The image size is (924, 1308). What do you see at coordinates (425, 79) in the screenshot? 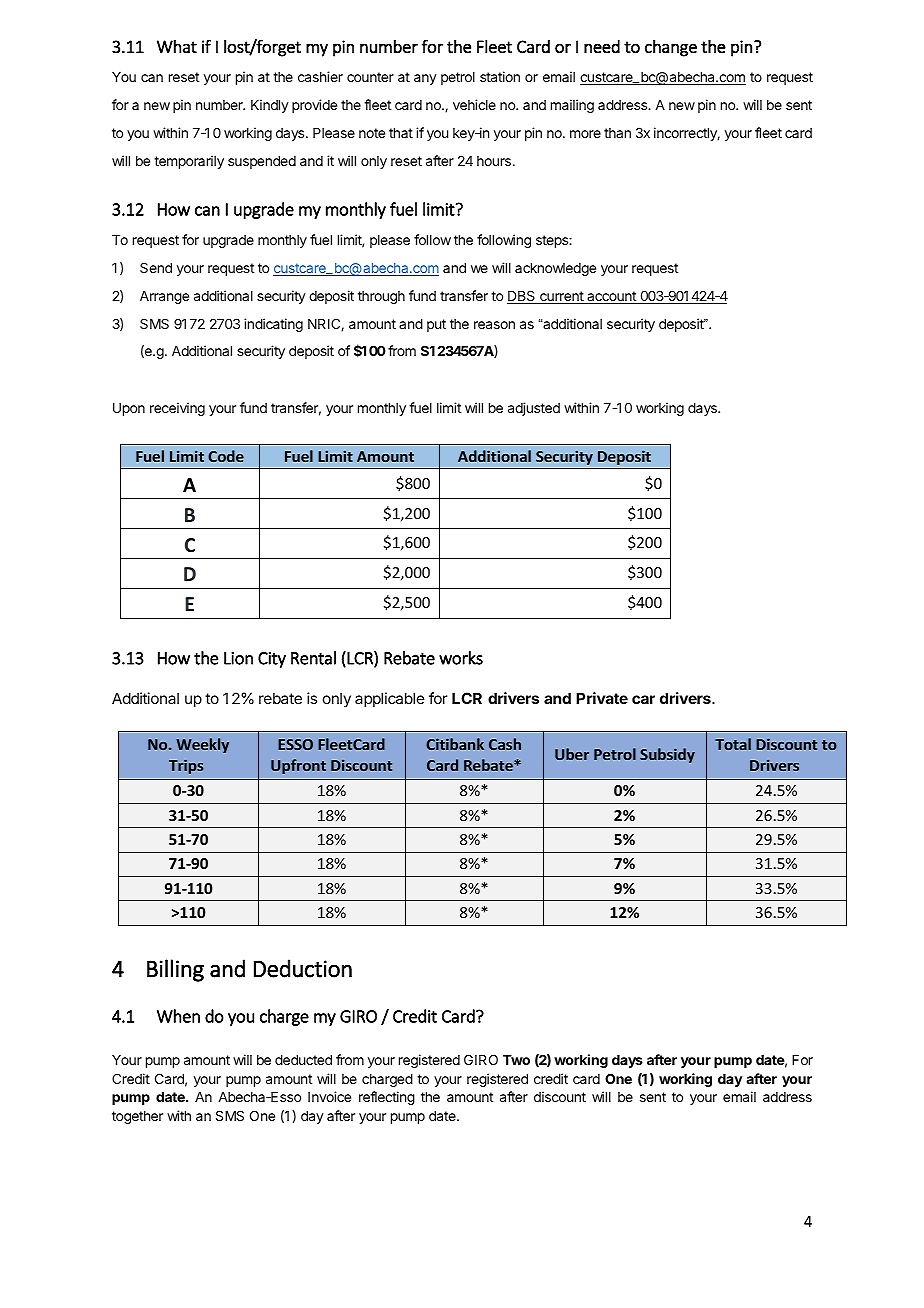
I see `any` at bounding box center [425, 79].
